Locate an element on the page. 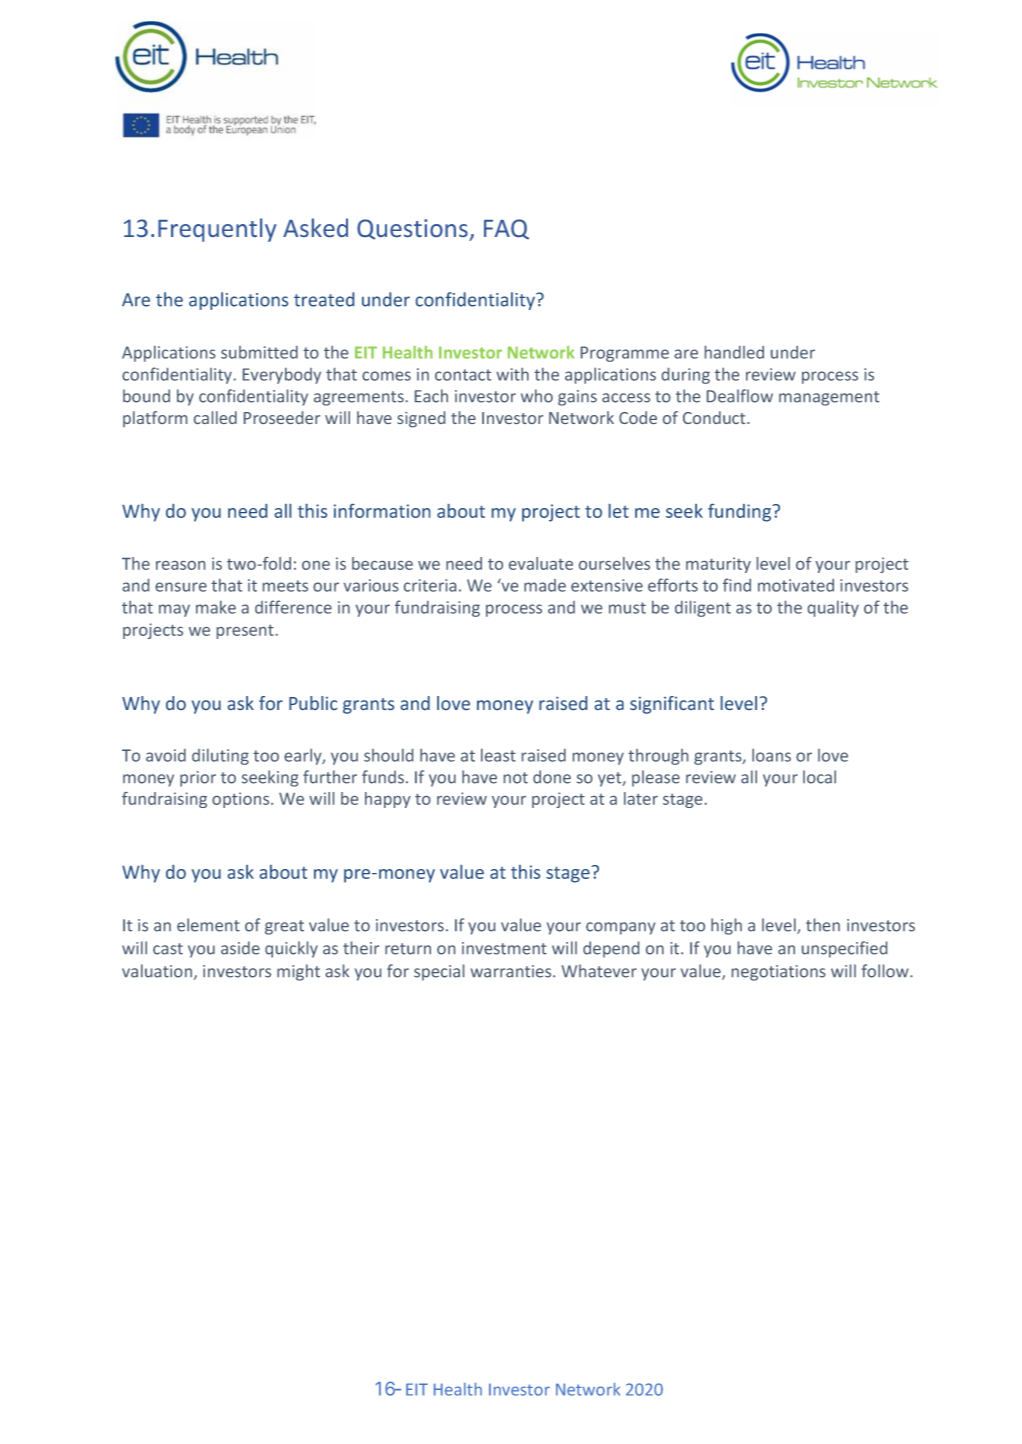 Image resolution: width=1022 pixels, height=1444 pixels. FAQ is located at coordinates (506, 229).
